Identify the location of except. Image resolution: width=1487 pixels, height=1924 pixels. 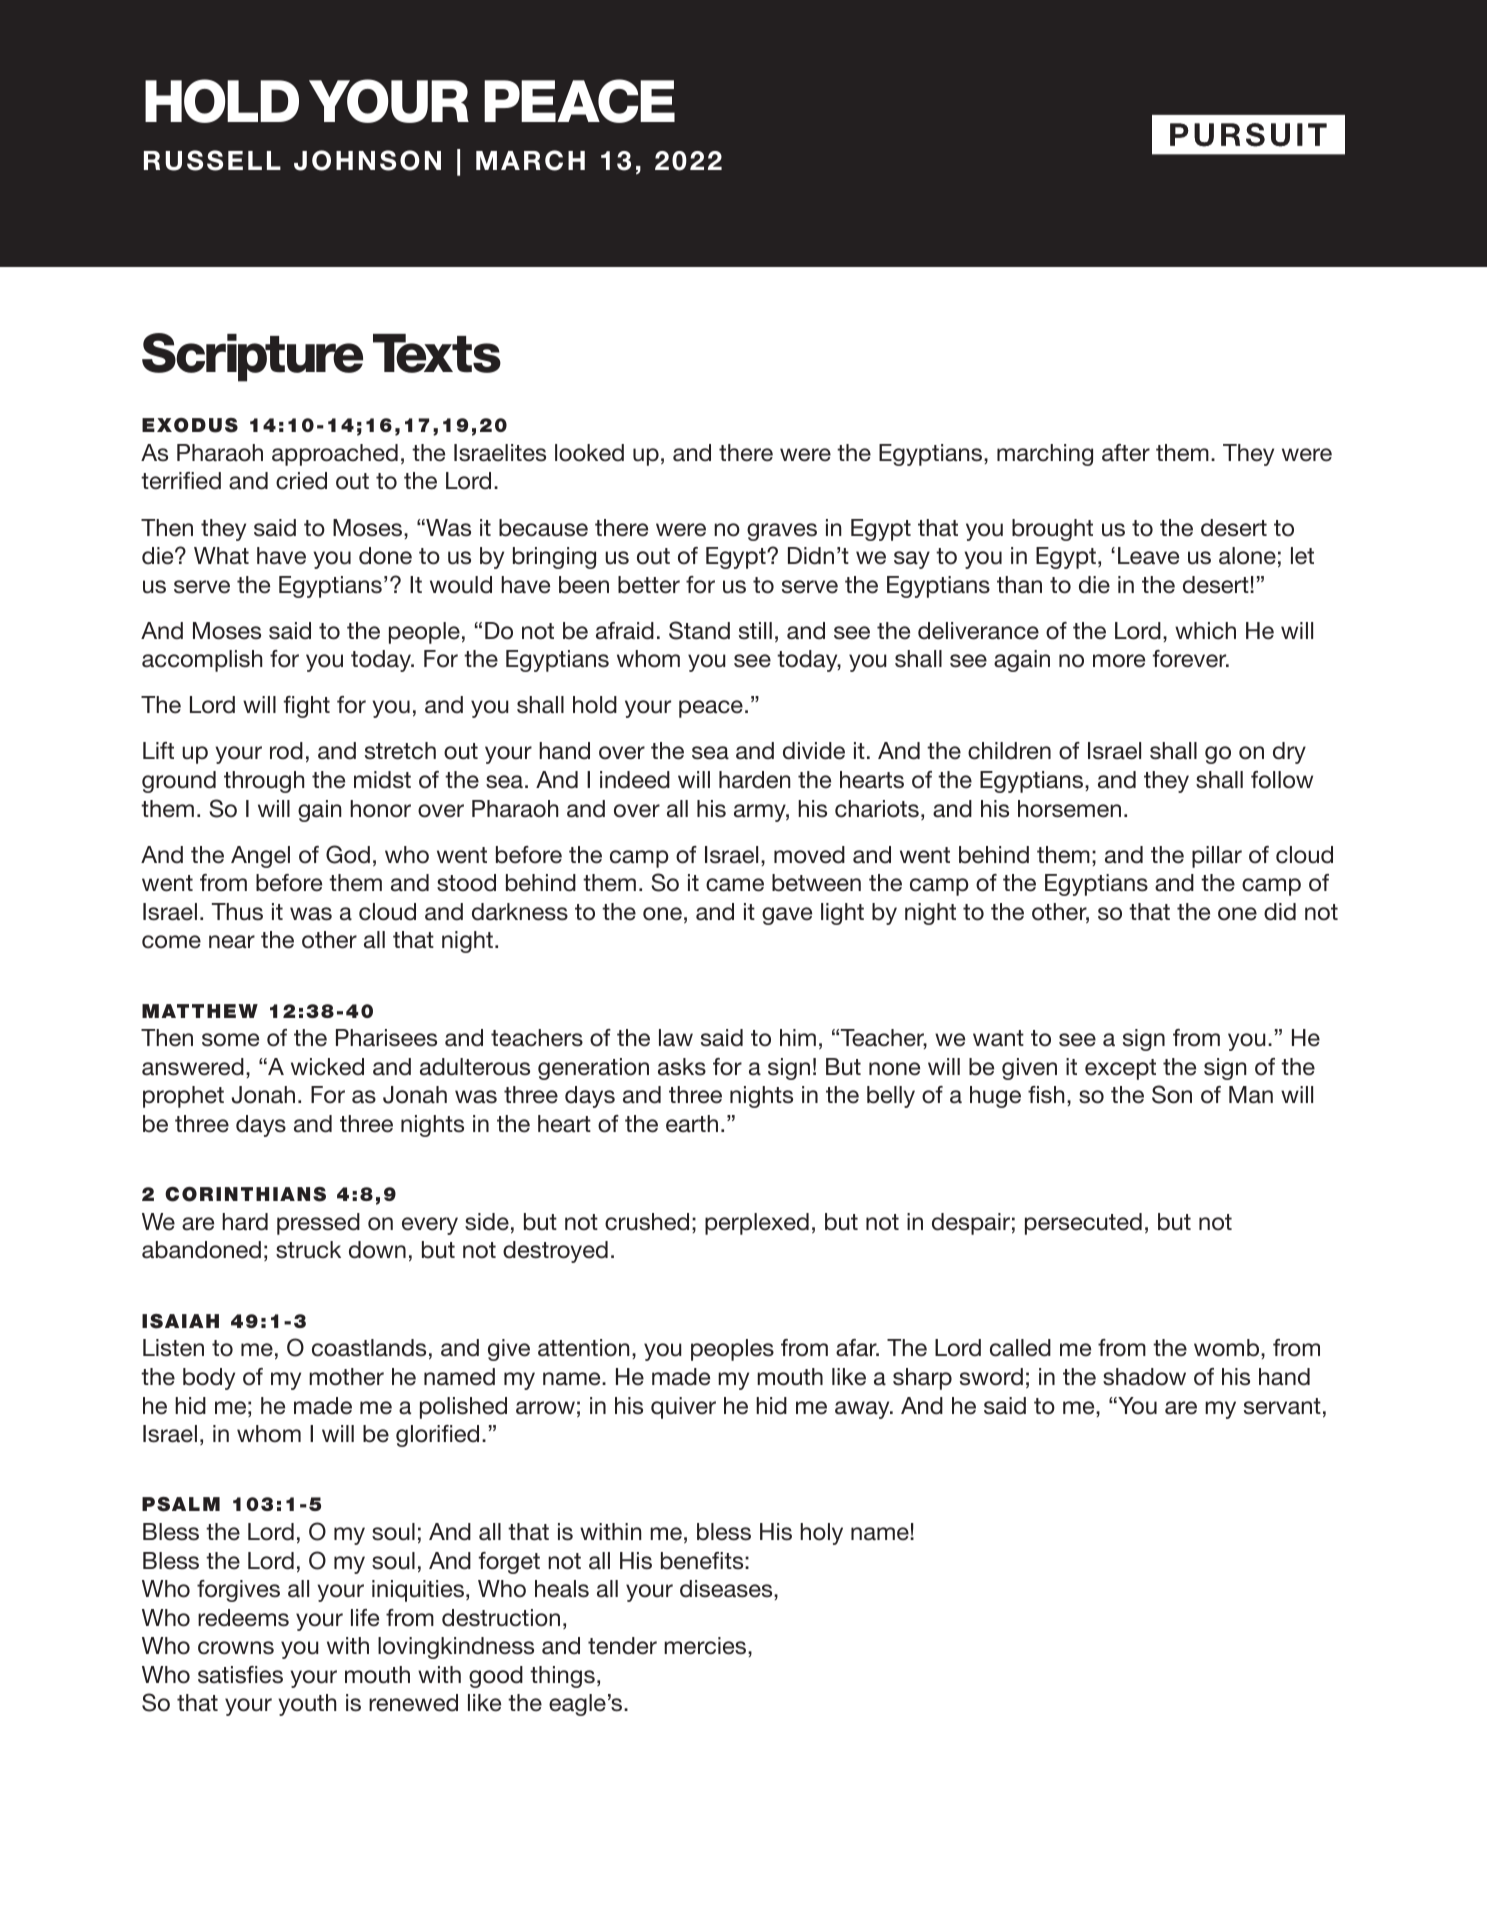
(1120, 1069).
